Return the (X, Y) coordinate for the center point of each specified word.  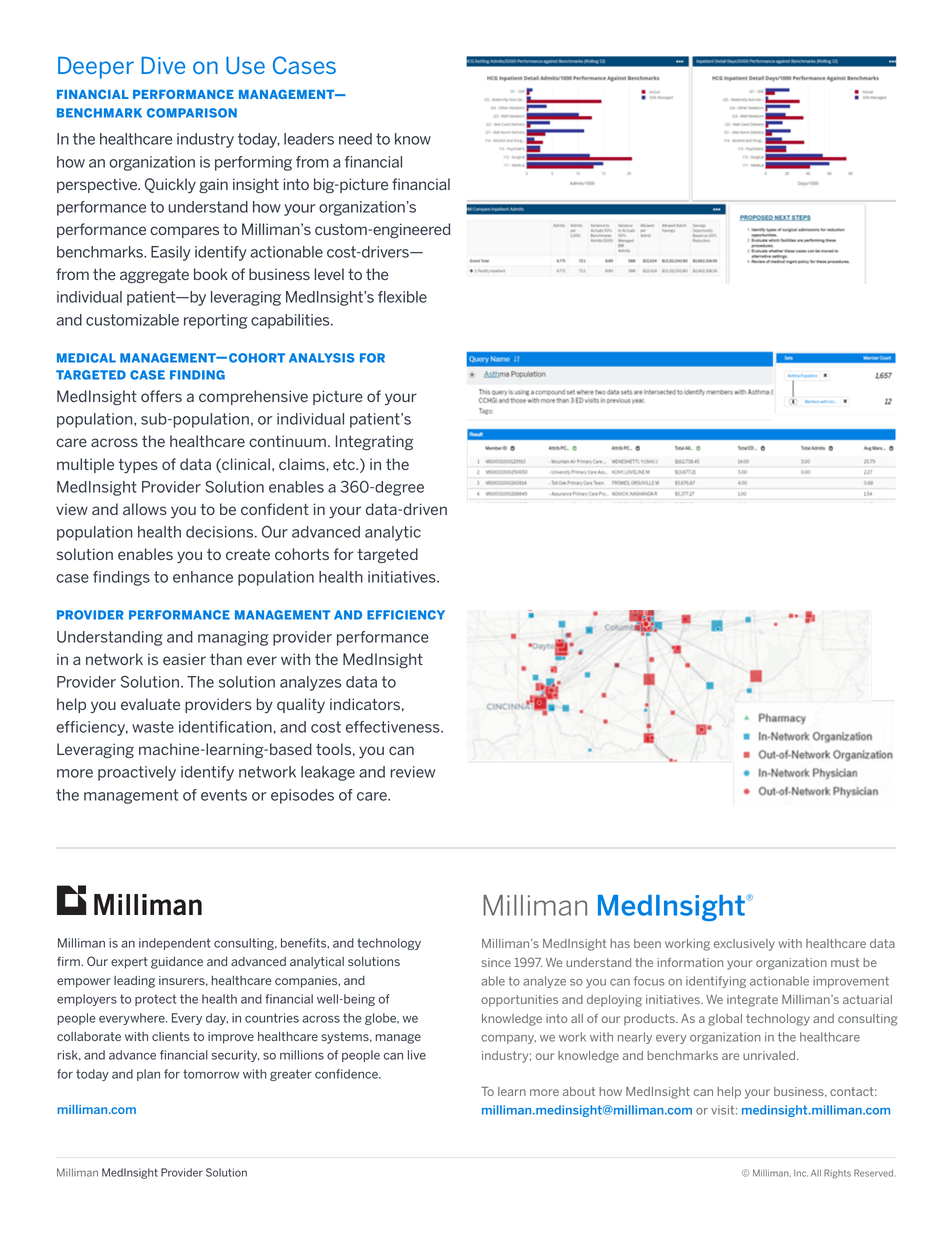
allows (145, 509)
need (355, 139)
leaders (309, 139)
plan (148, 1075)
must (845, 962)
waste (153, 727)
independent (175, 944)
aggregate (154, 276)
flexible (402, 297)
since (496, 962)
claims (303, 464)
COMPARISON (192, 113)
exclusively (744, 945)
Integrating (374, 442)
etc (345, 464)
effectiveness (394, 727)
